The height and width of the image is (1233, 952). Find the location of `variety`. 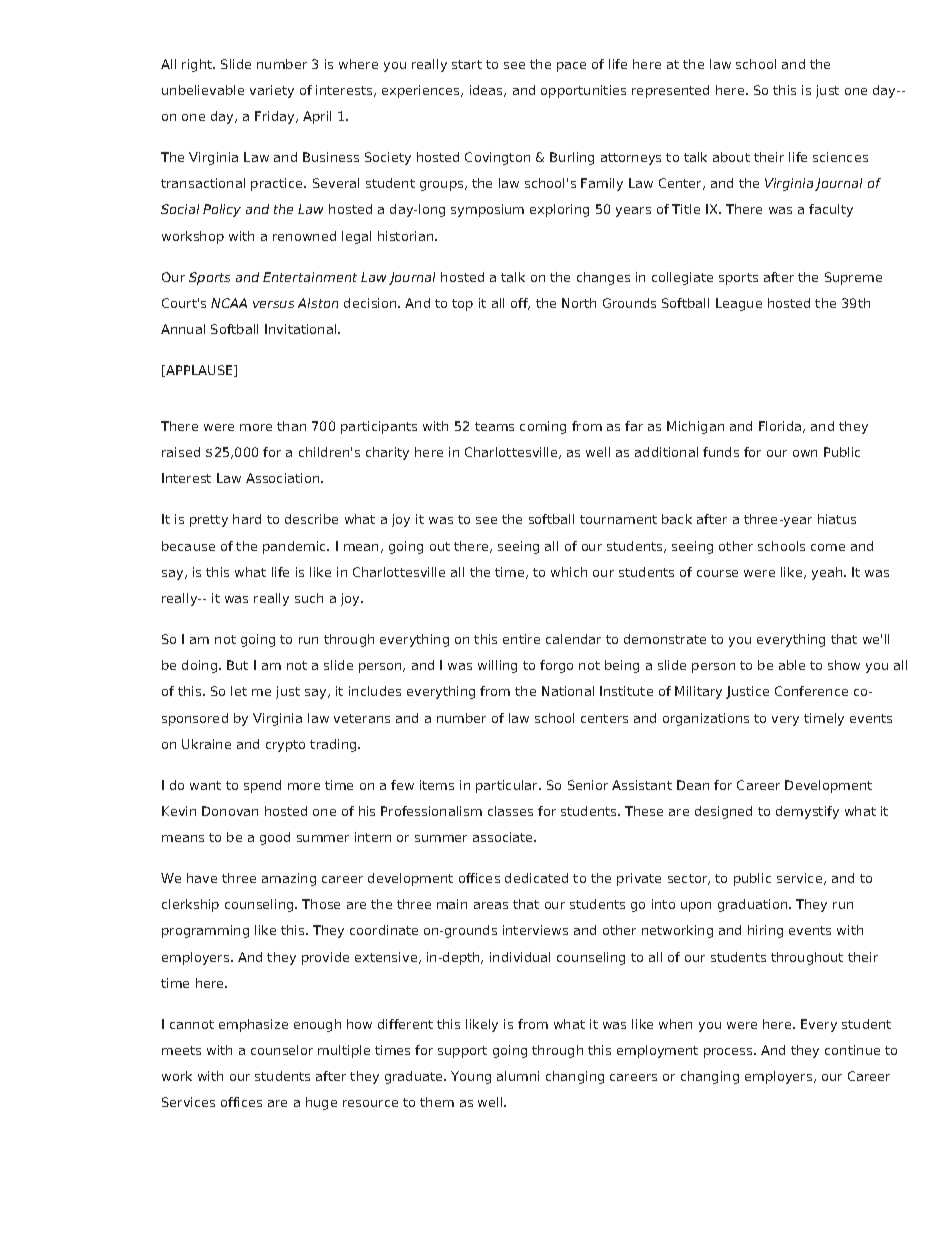

variety is located at coordinates (272, 91).
